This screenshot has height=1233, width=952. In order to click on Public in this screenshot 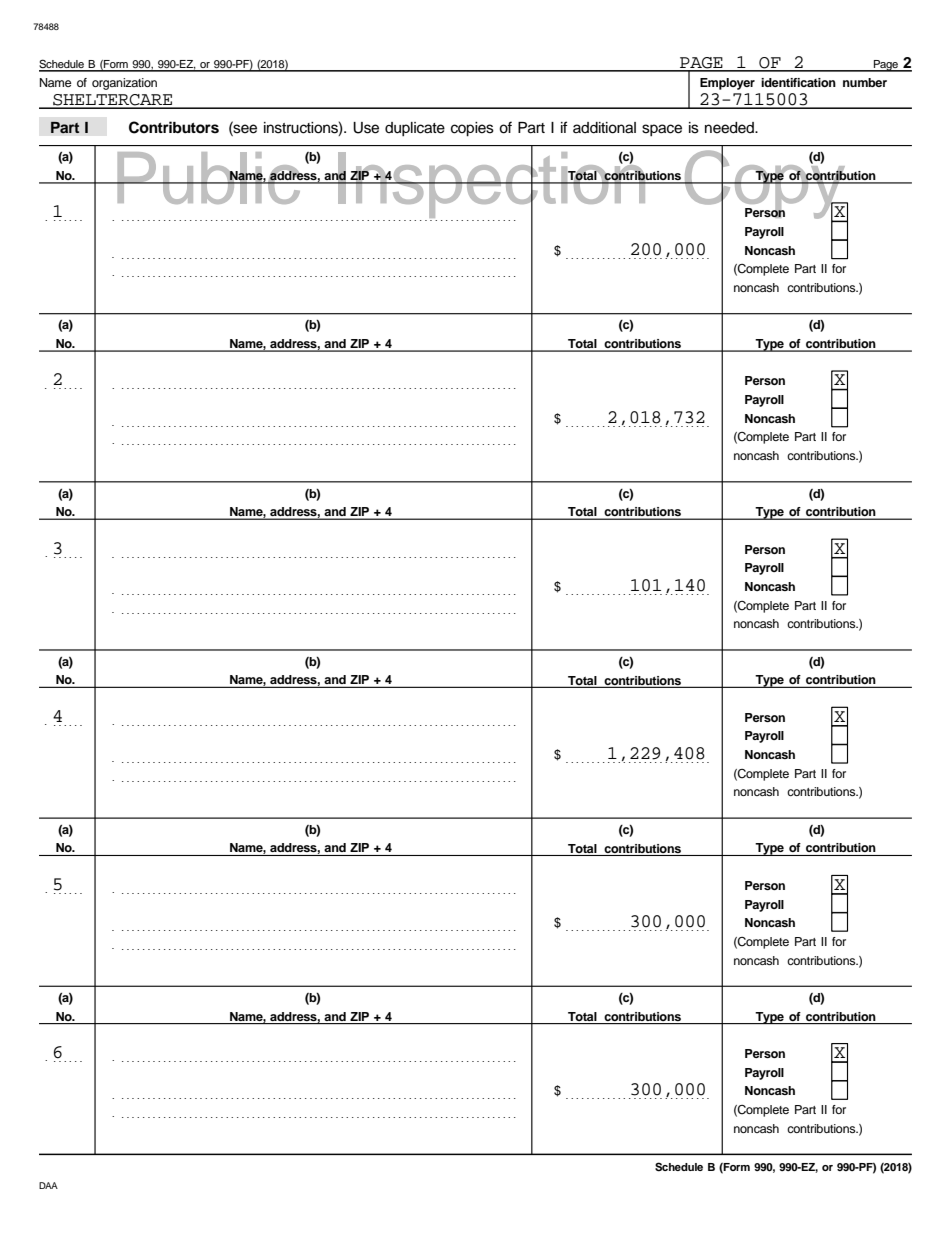, I will do `click(209, 178)`.
